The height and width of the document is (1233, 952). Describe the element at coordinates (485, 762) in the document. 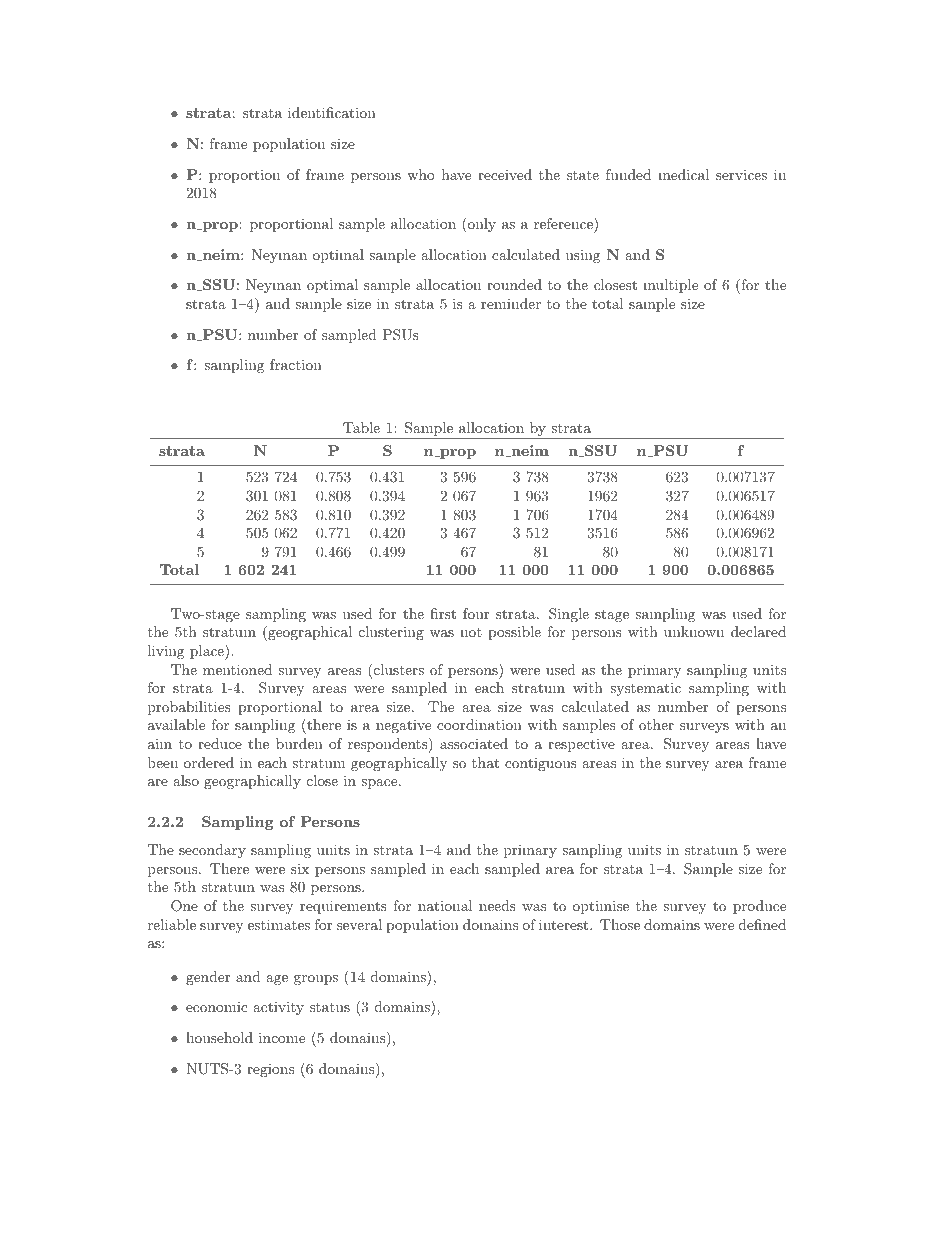

I see `that` at that location.
